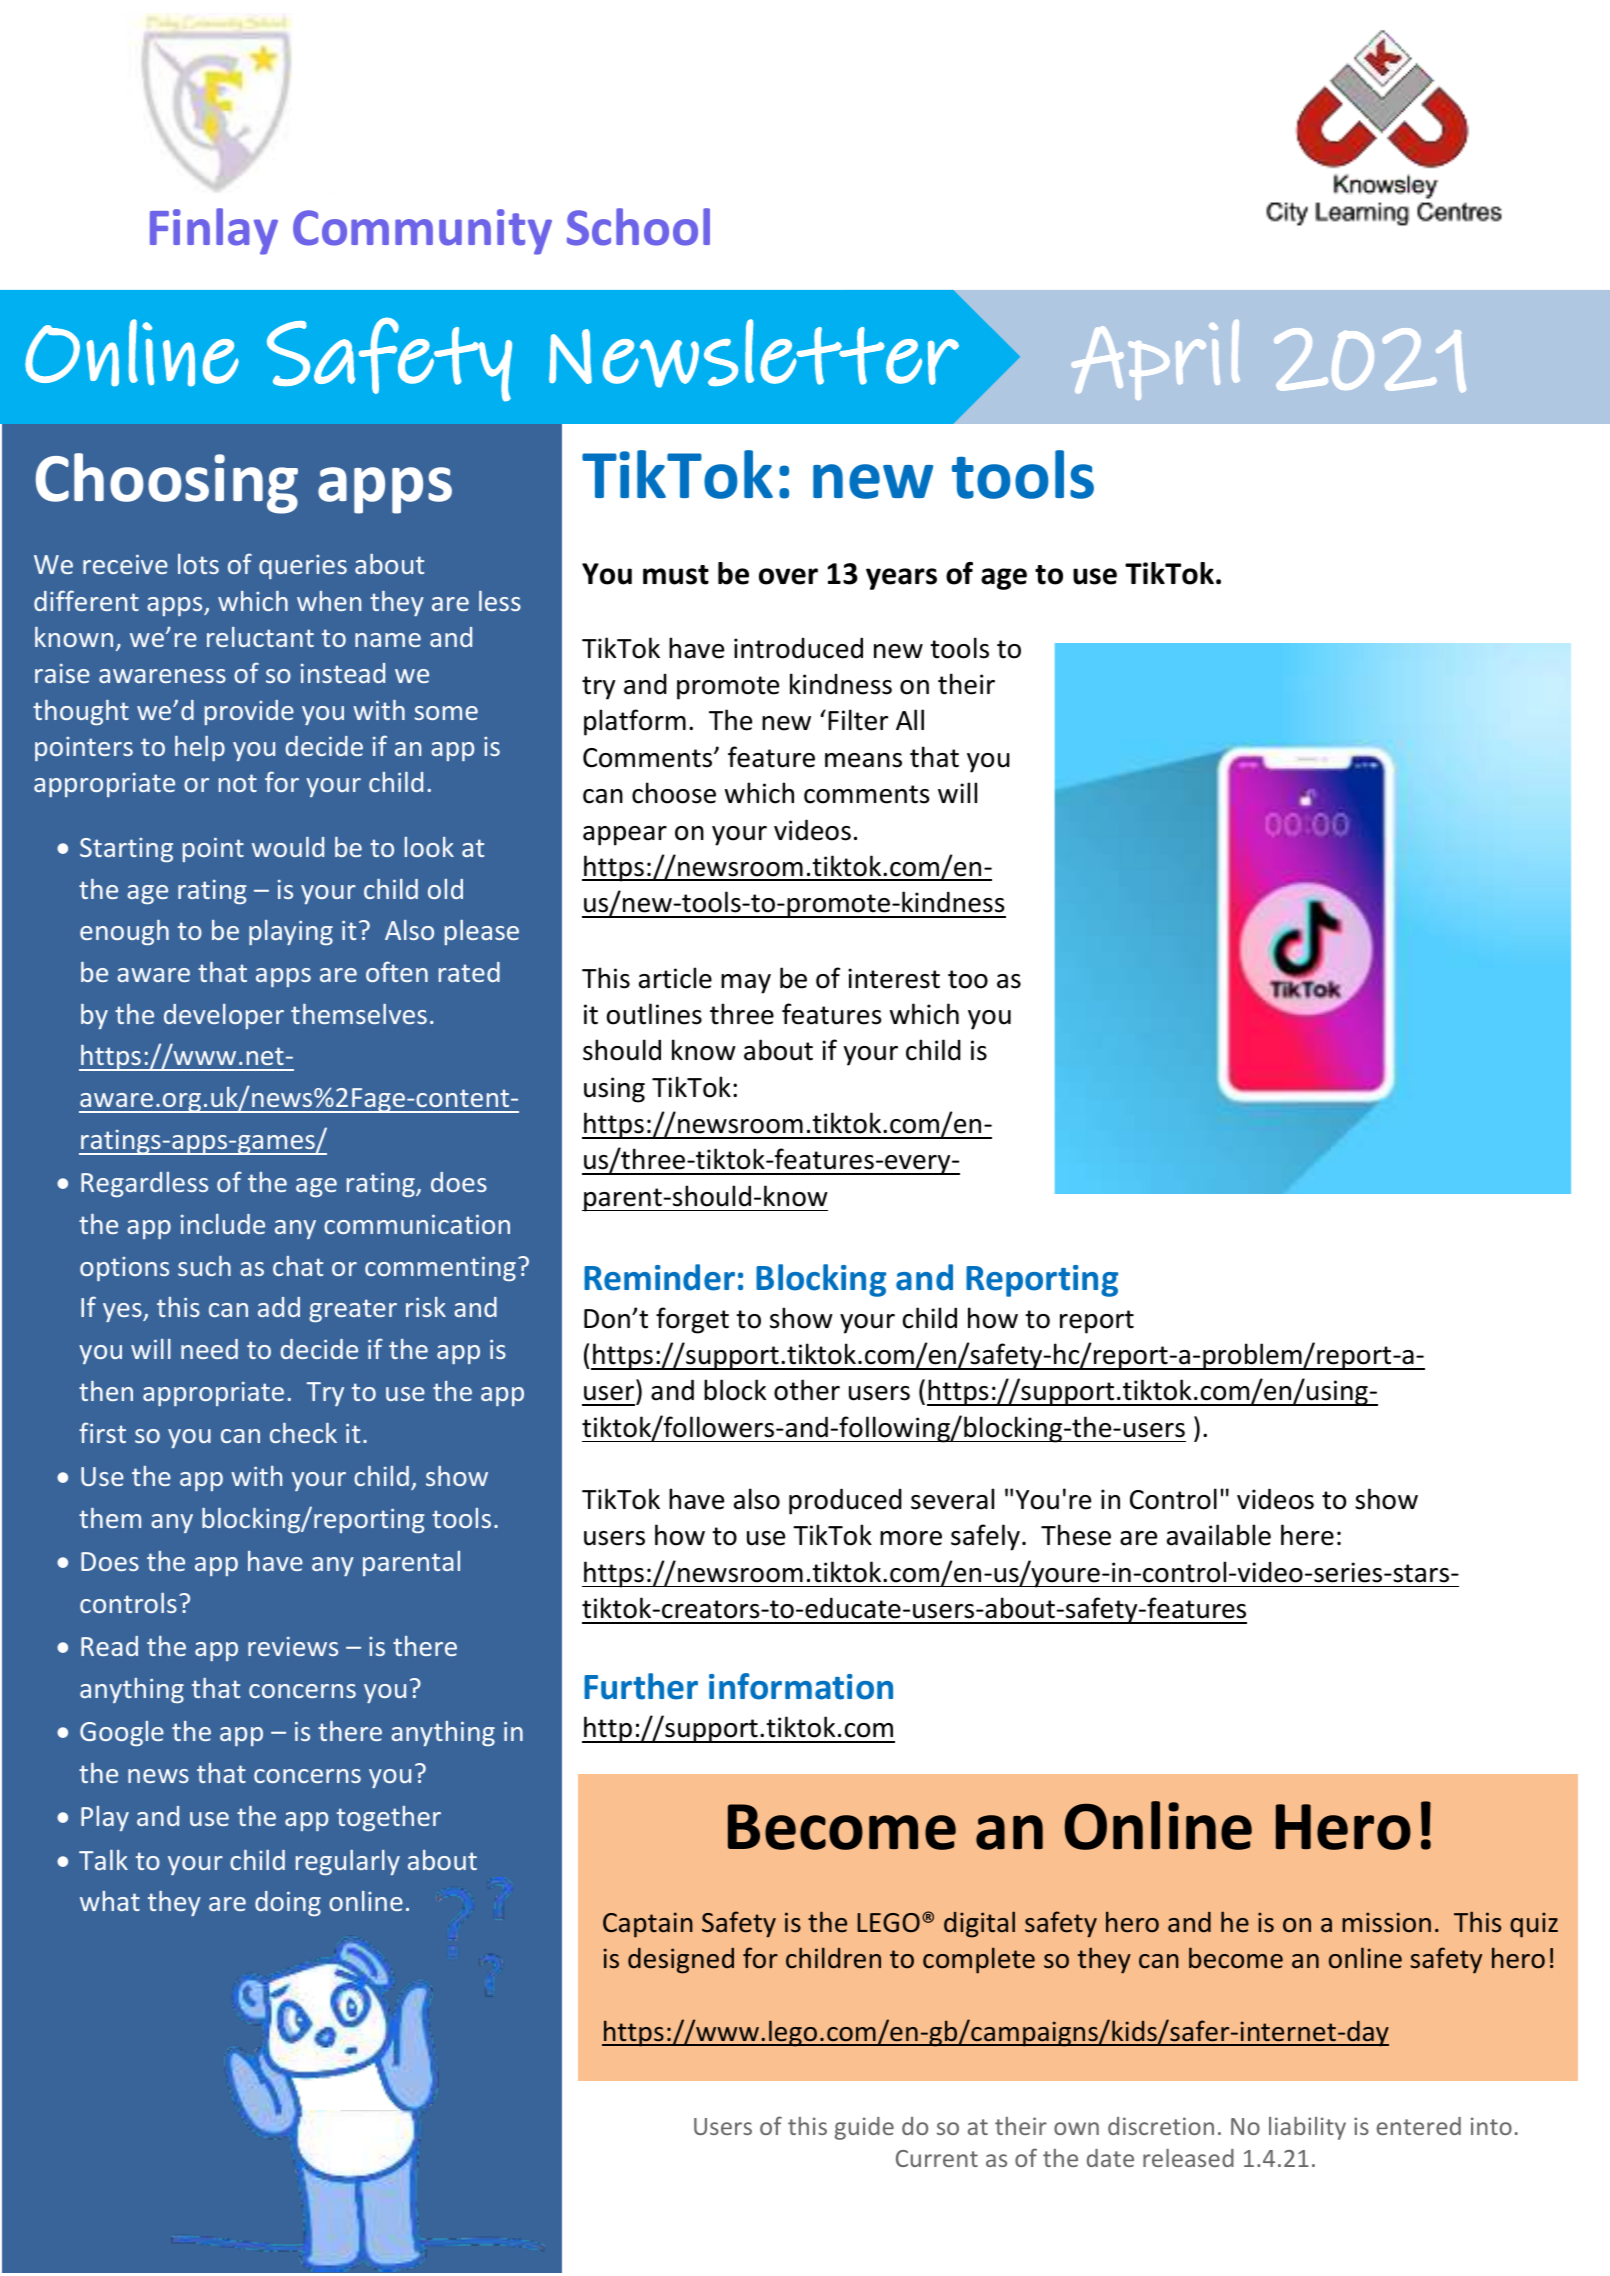 This screenshot has height=2276, width=1610. What do you see at coordinates (746, 984) in the screenshot?
I see `may` at bounding box center [746, 984].
